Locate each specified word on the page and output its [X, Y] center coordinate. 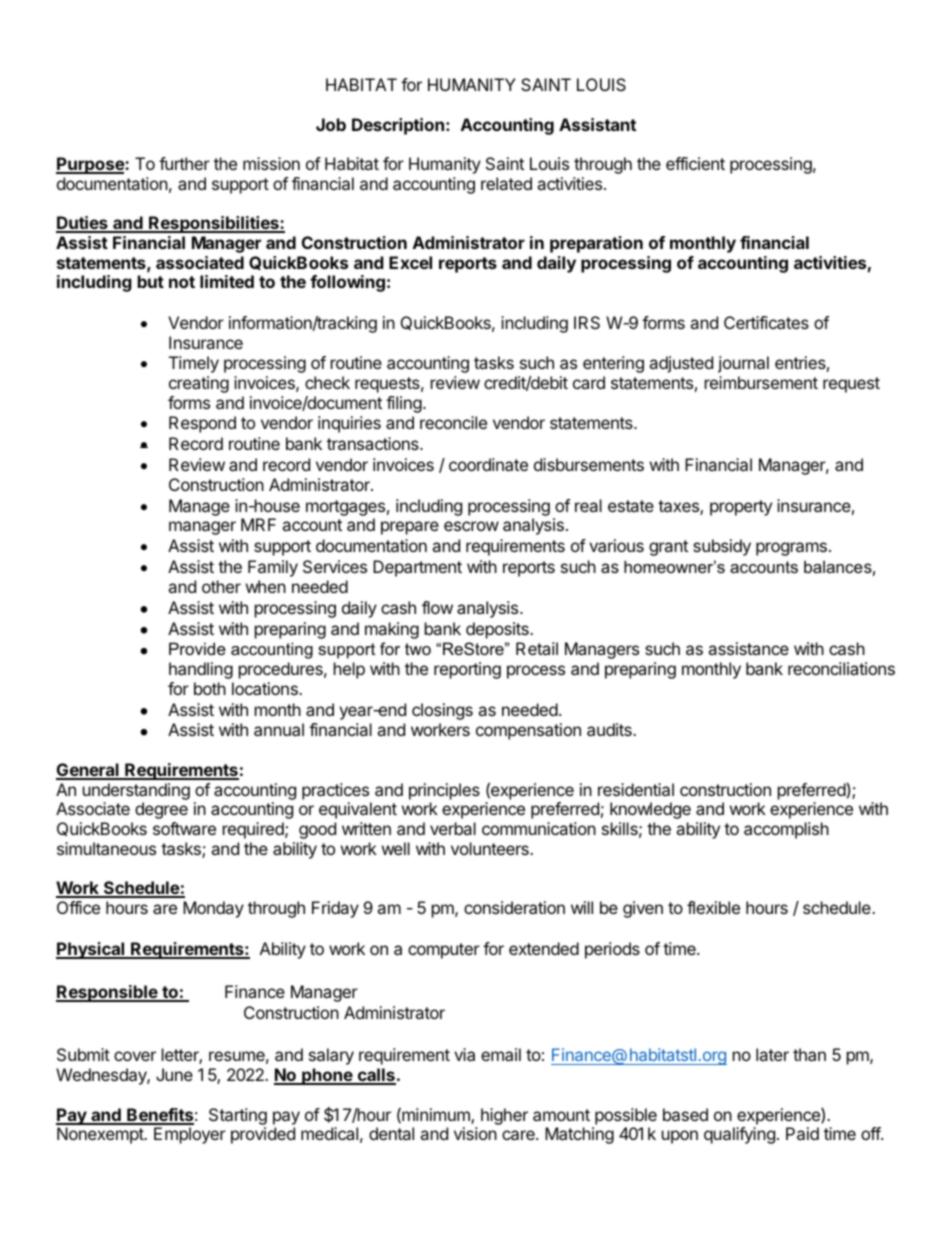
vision [475, 1133]
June [174, 1074]
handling [201, 670]
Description [398, 126]
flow [437, 607]
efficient [695, 163]
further [184, 163]
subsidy [722, 547]
